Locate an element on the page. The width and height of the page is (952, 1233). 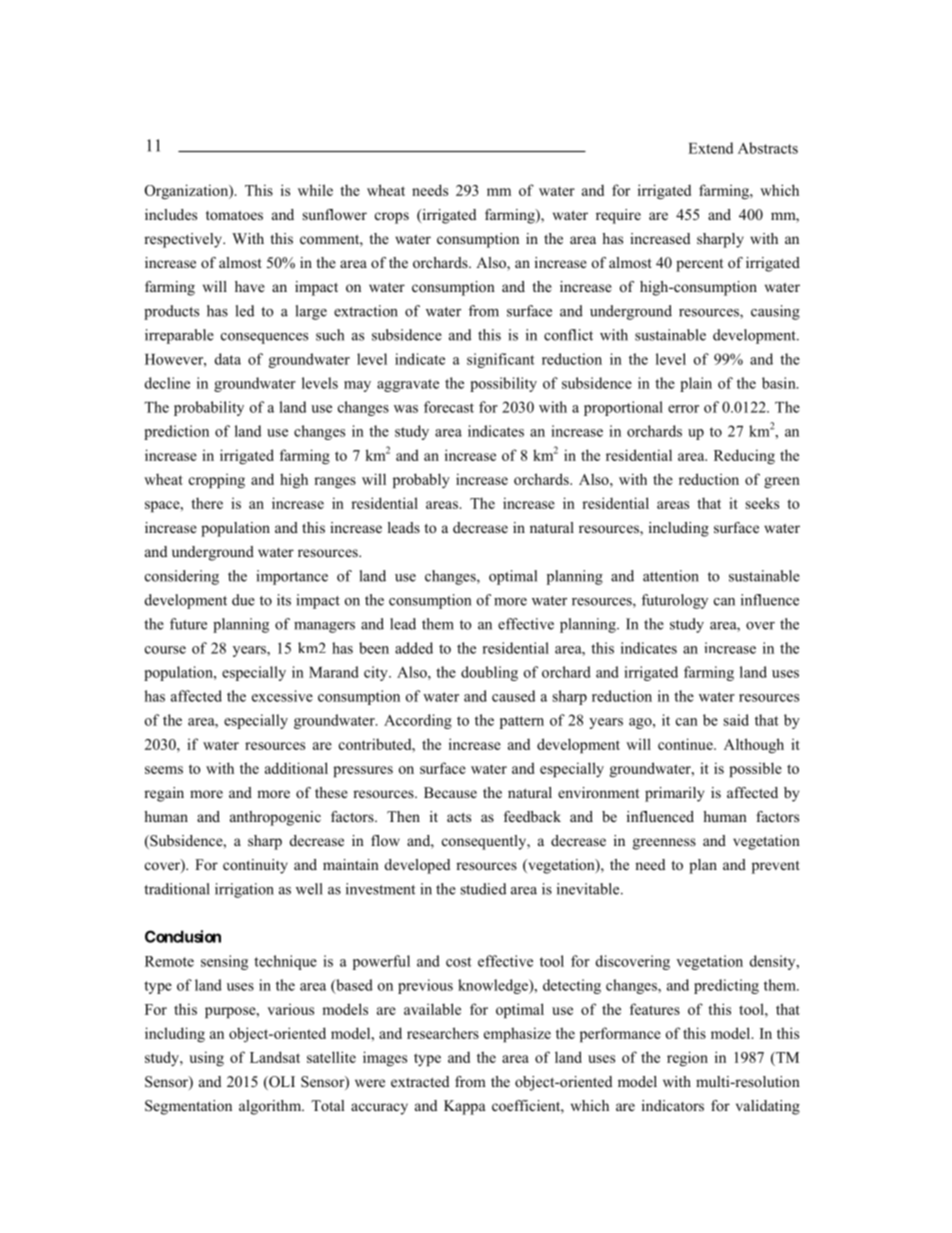
primarily is located at coordinates (674, 794).
